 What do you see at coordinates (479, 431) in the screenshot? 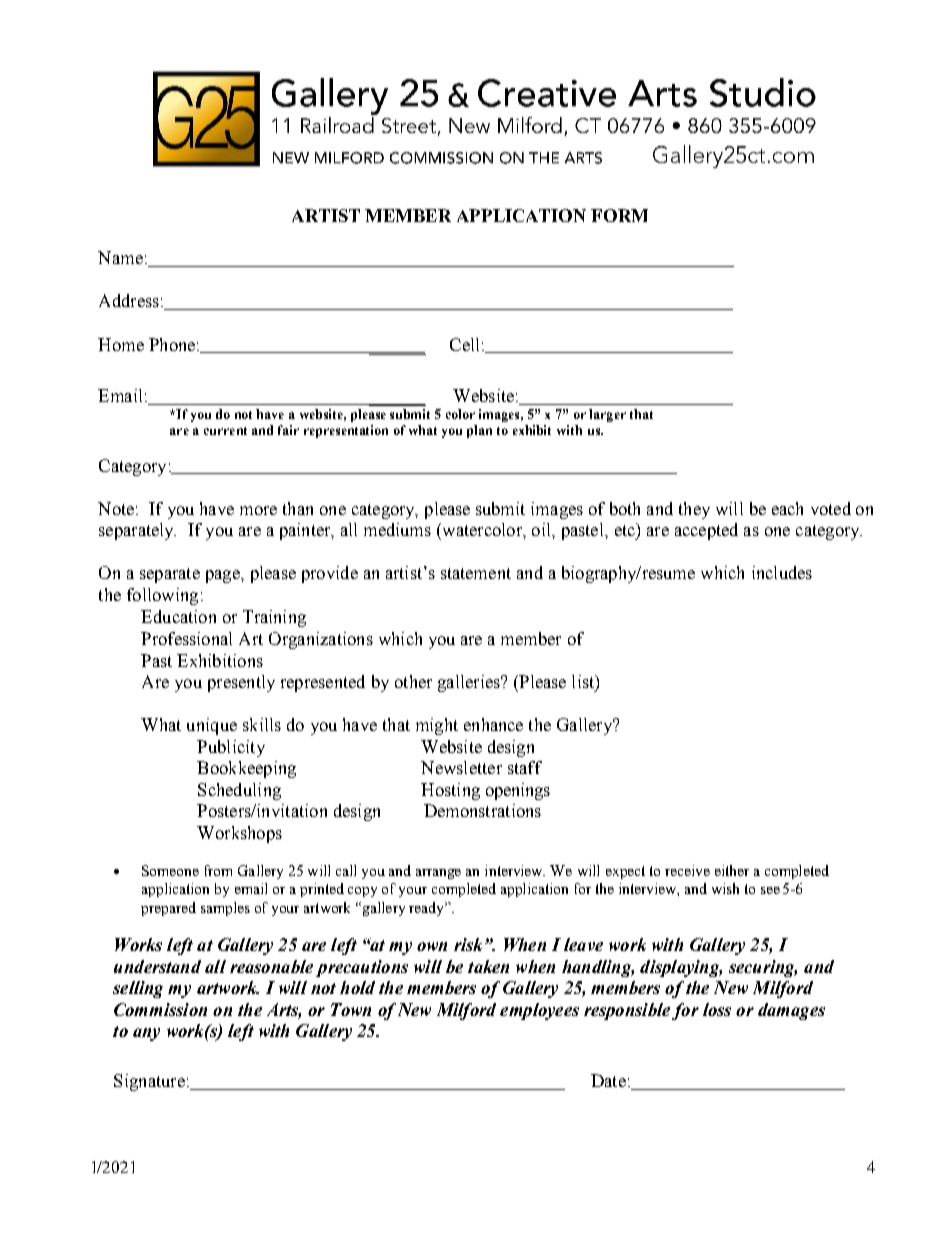
I see `plan` at bounding box center [479, 431].
